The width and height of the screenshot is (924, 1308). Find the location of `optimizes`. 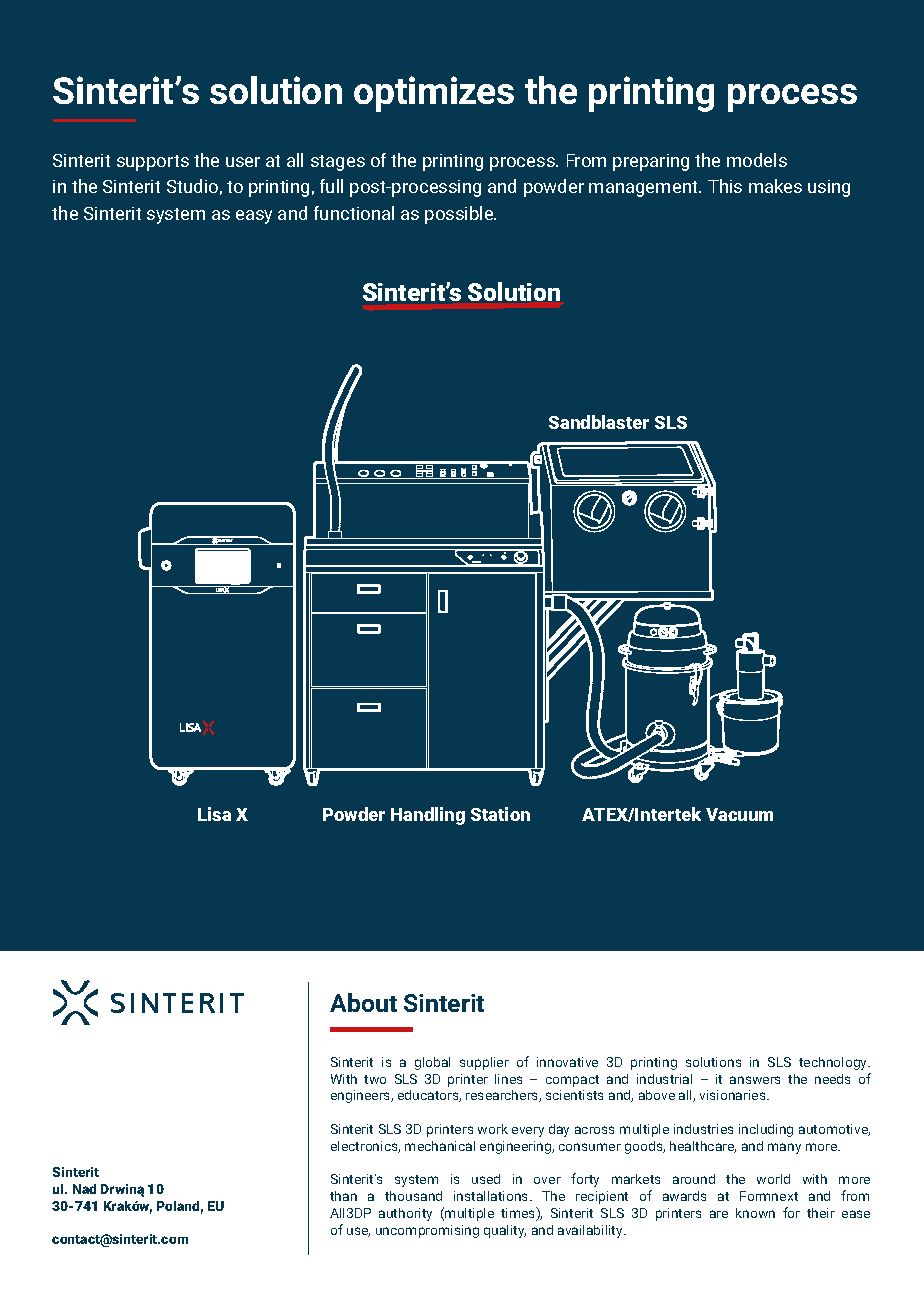

optimizes is located at coordinates (434, 94).
